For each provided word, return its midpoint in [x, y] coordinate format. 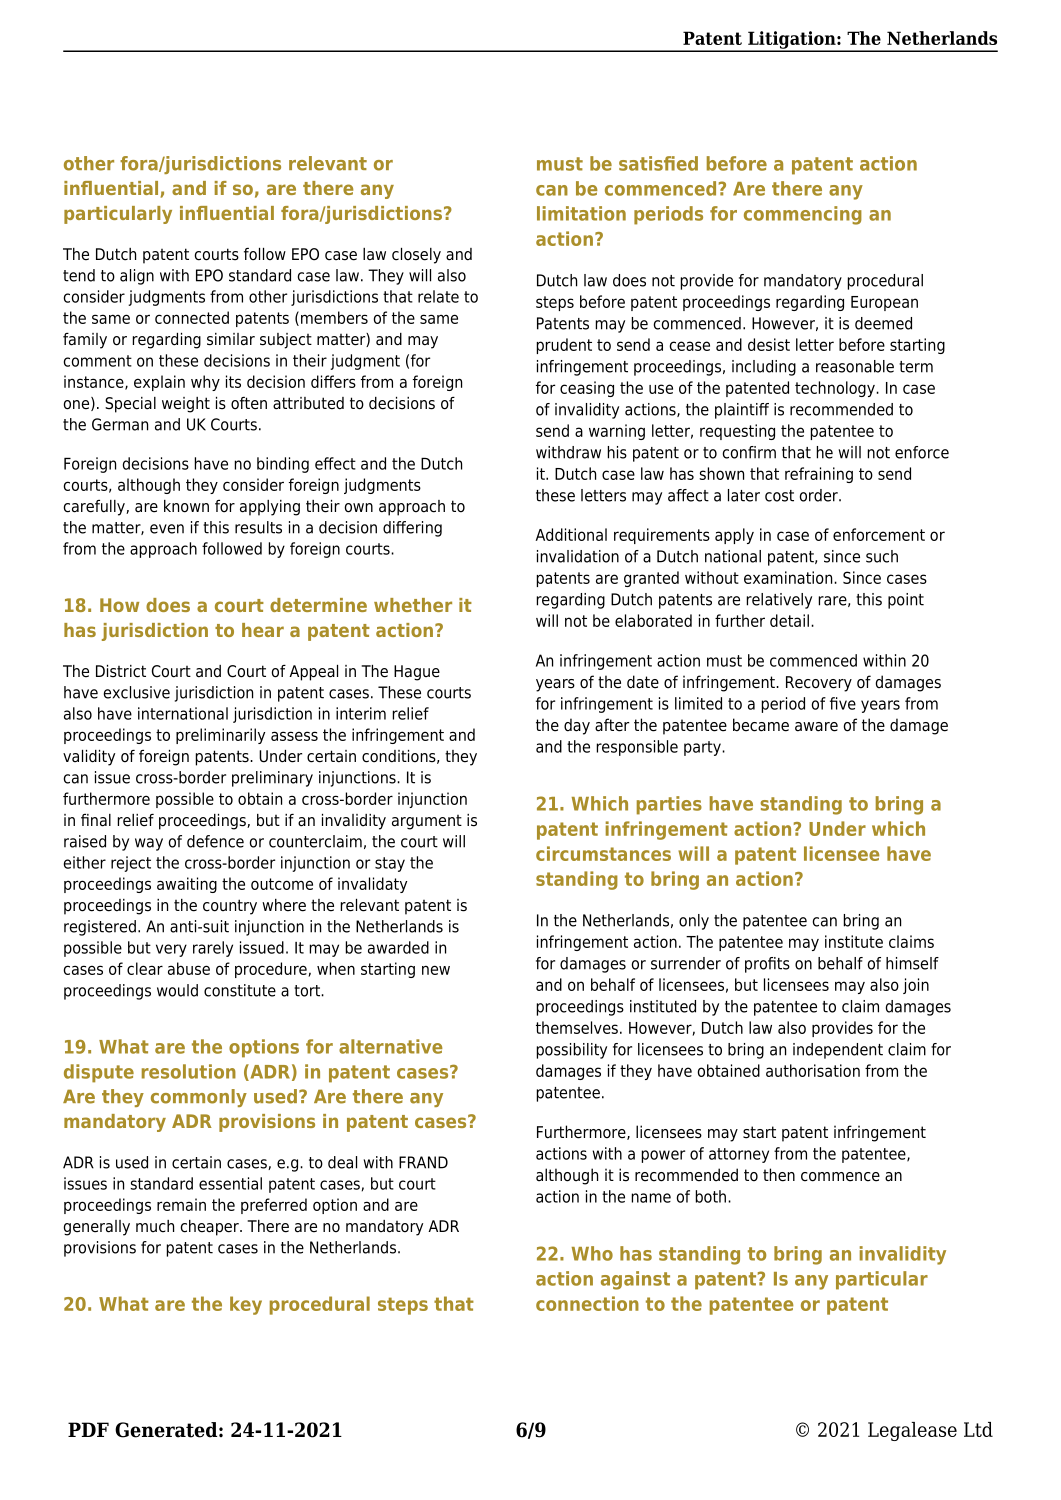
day [577, 726]
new [436, 970]
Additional [571, 534]
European [884, 303]
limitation [581, 213]
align [137, 277]
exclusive [137, 692]
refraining [819, 475]
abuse [189, 968]
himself [912, 963]
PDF [88, 1429]
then [779, 1175]
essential [230, 1183]
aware [816, 727]
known [186, 506]
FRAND [423, 1162]
